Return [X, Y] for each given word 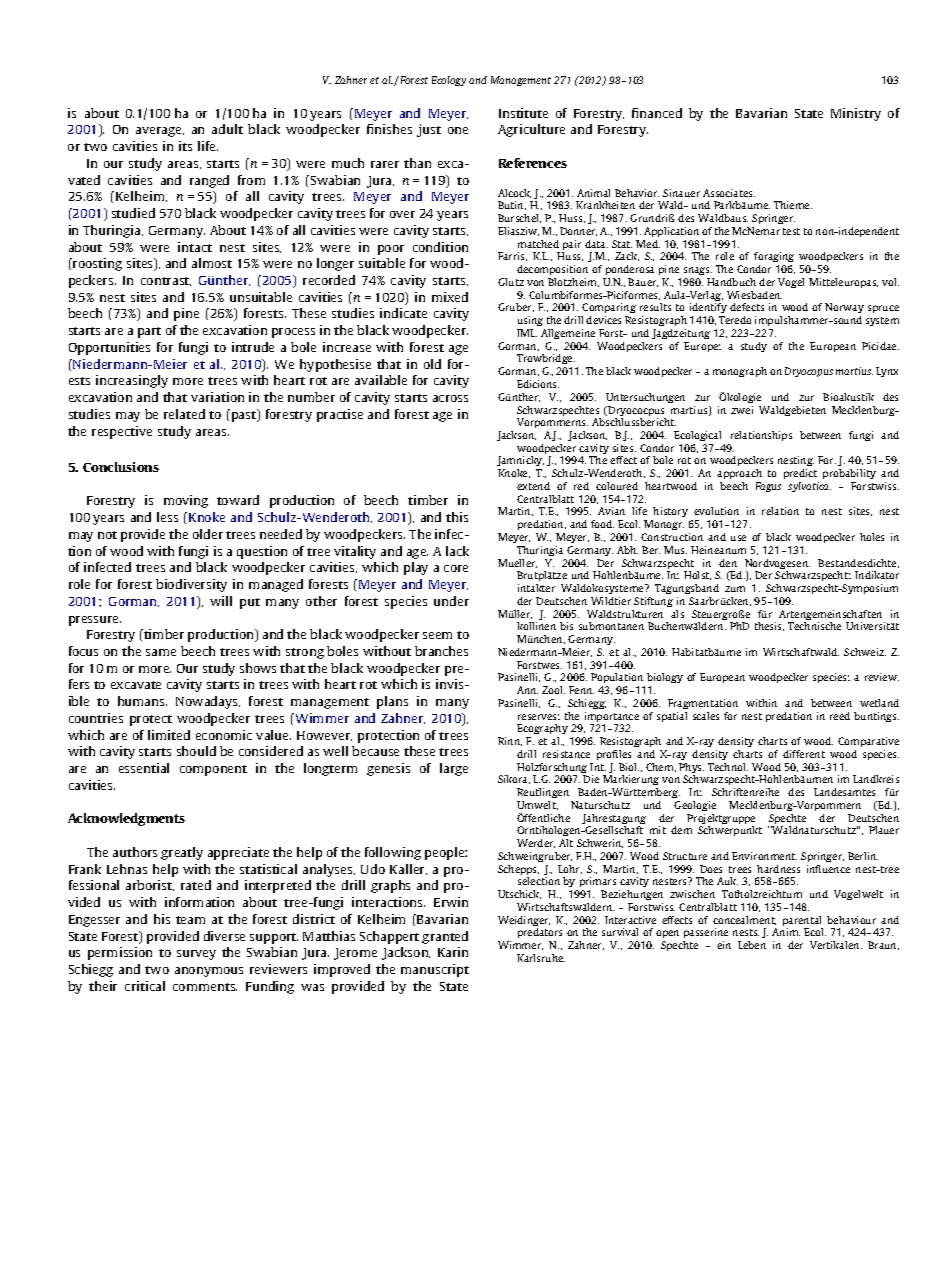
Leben [752, 945]
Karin [453, 952]
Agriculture [531, 130]
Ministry [856, 114]
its [185, 146]
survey [196, 955]
